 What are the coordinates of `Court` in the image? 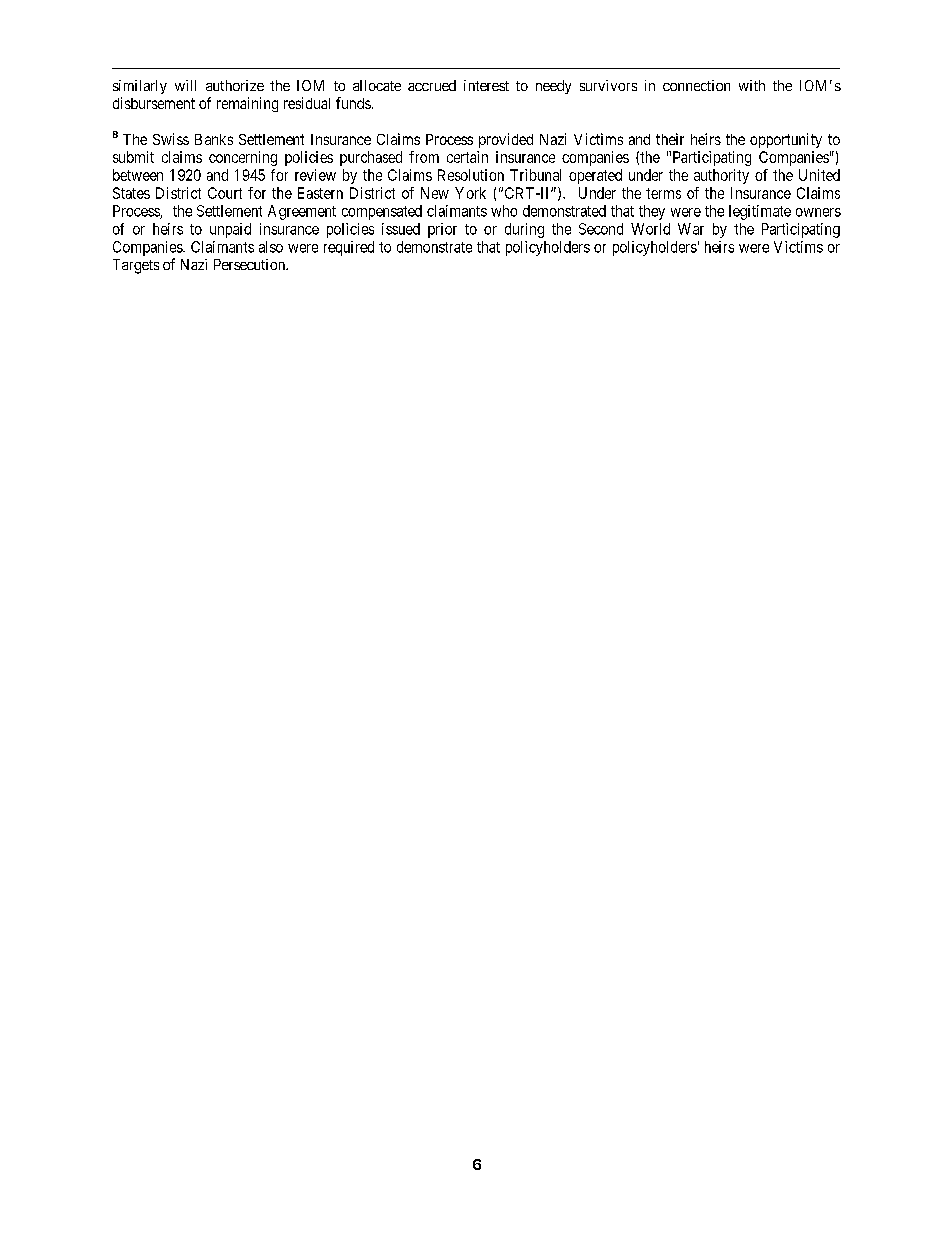 It's located at (225, 193).
